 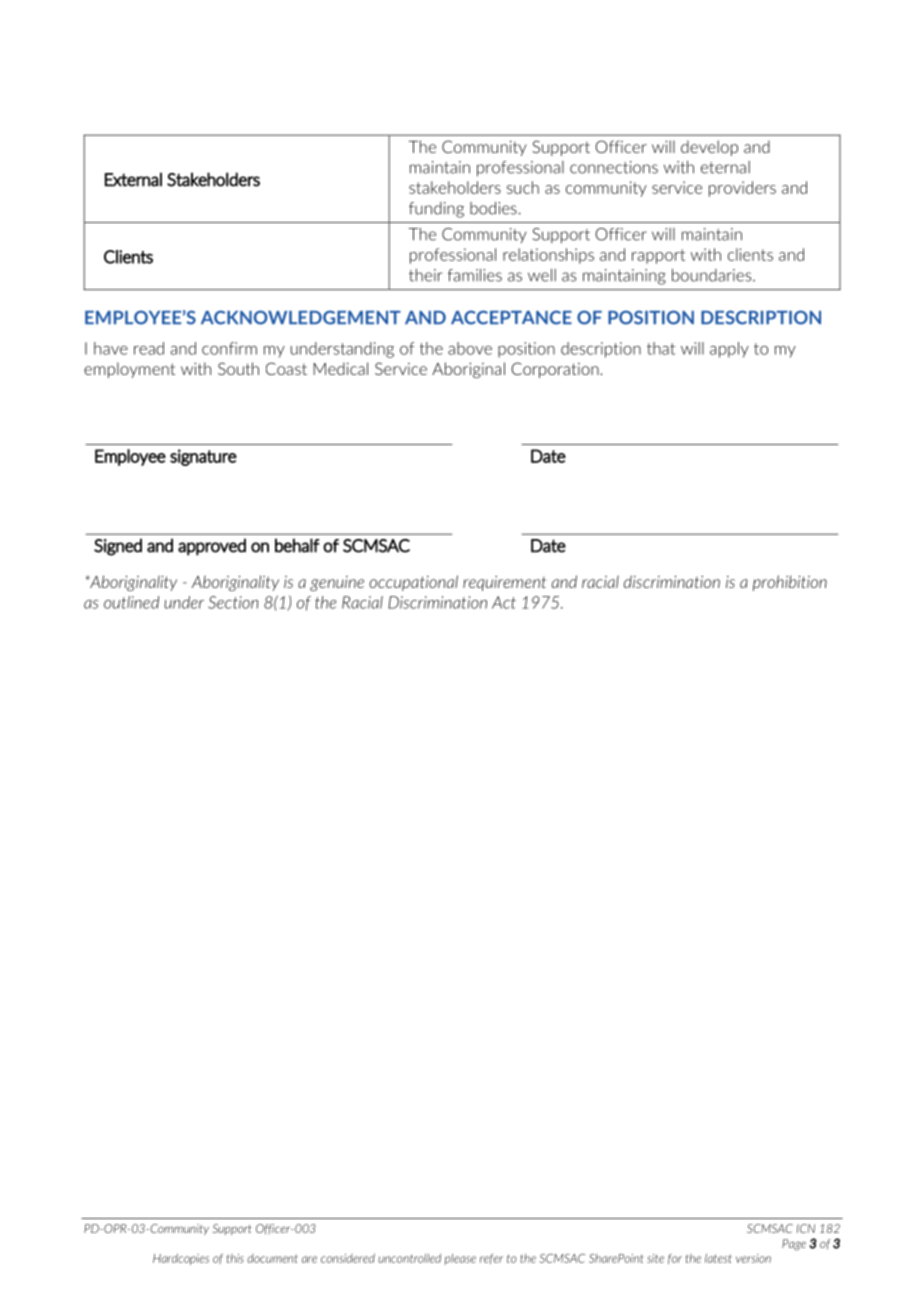 I want to click on funding, so click(x=436, y=210).
